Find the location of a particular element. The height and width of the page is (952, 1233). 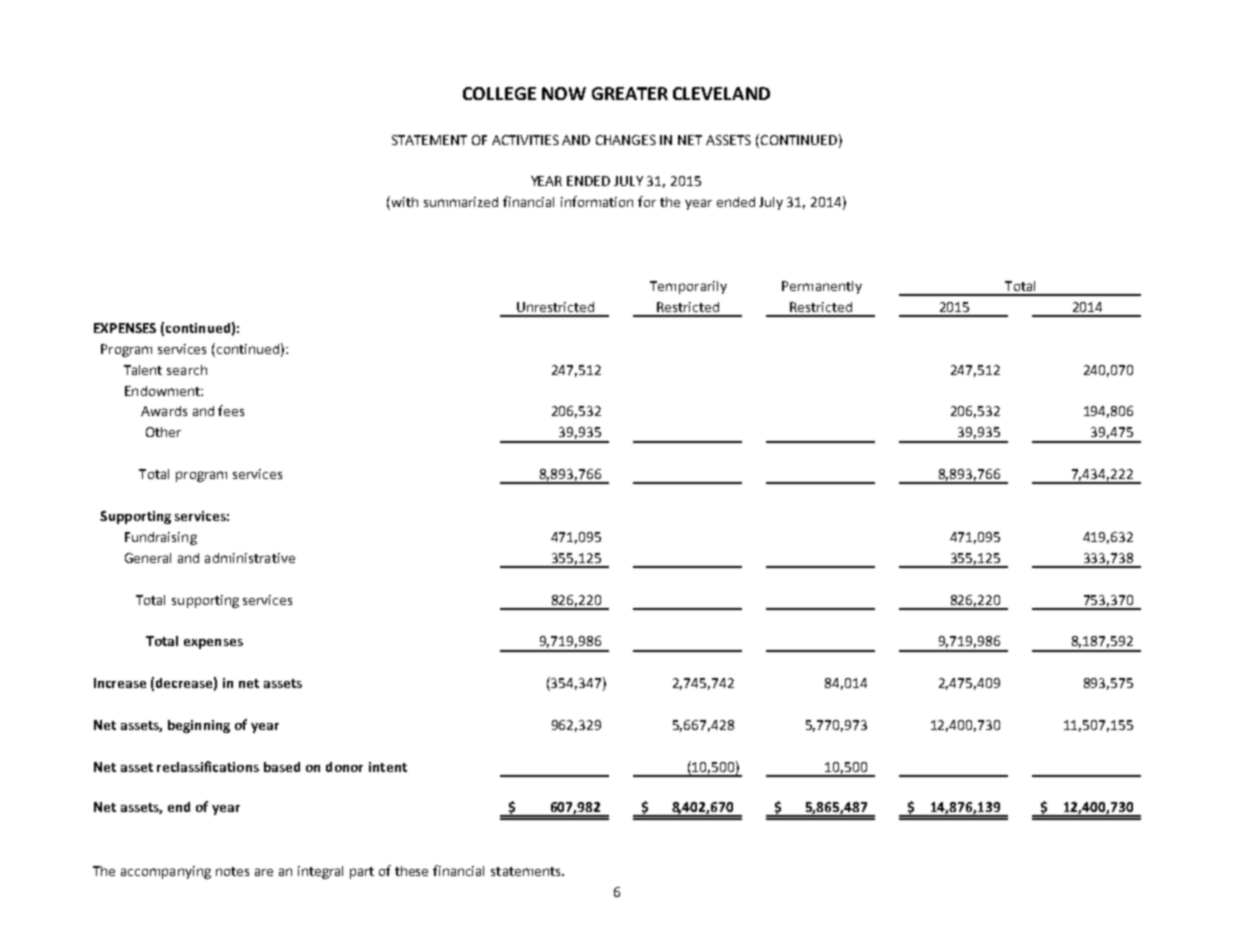

part is located at coordinates (362, 873).
